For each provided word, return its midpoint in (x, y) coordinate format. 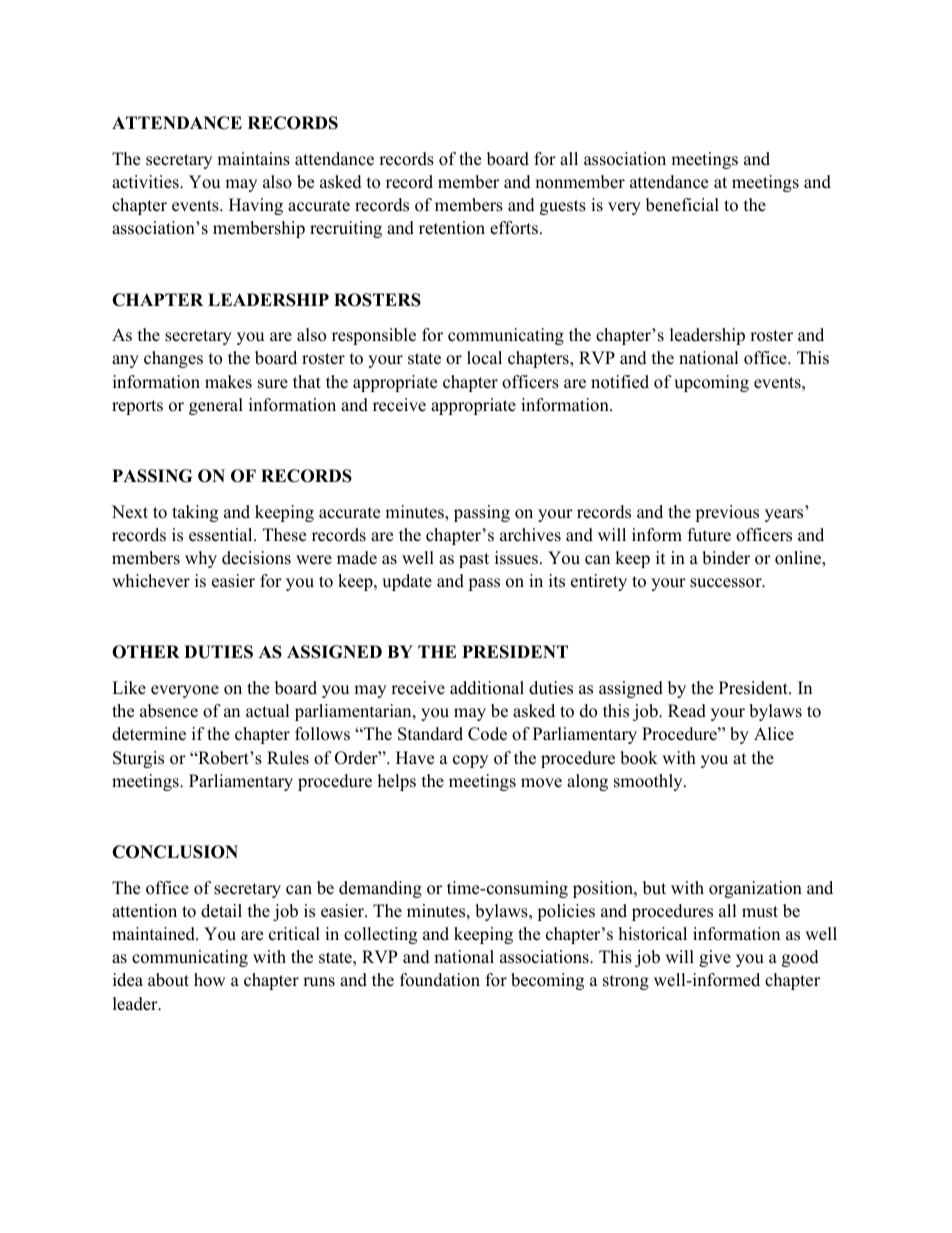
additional (487, 688)
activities (146, 182)
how (210, 980)
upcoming (711, 383)
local (484, 358)
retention (452, 228)
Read (687, 711)
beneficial (682, 205)
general (216, 406)
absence (169, 711)
